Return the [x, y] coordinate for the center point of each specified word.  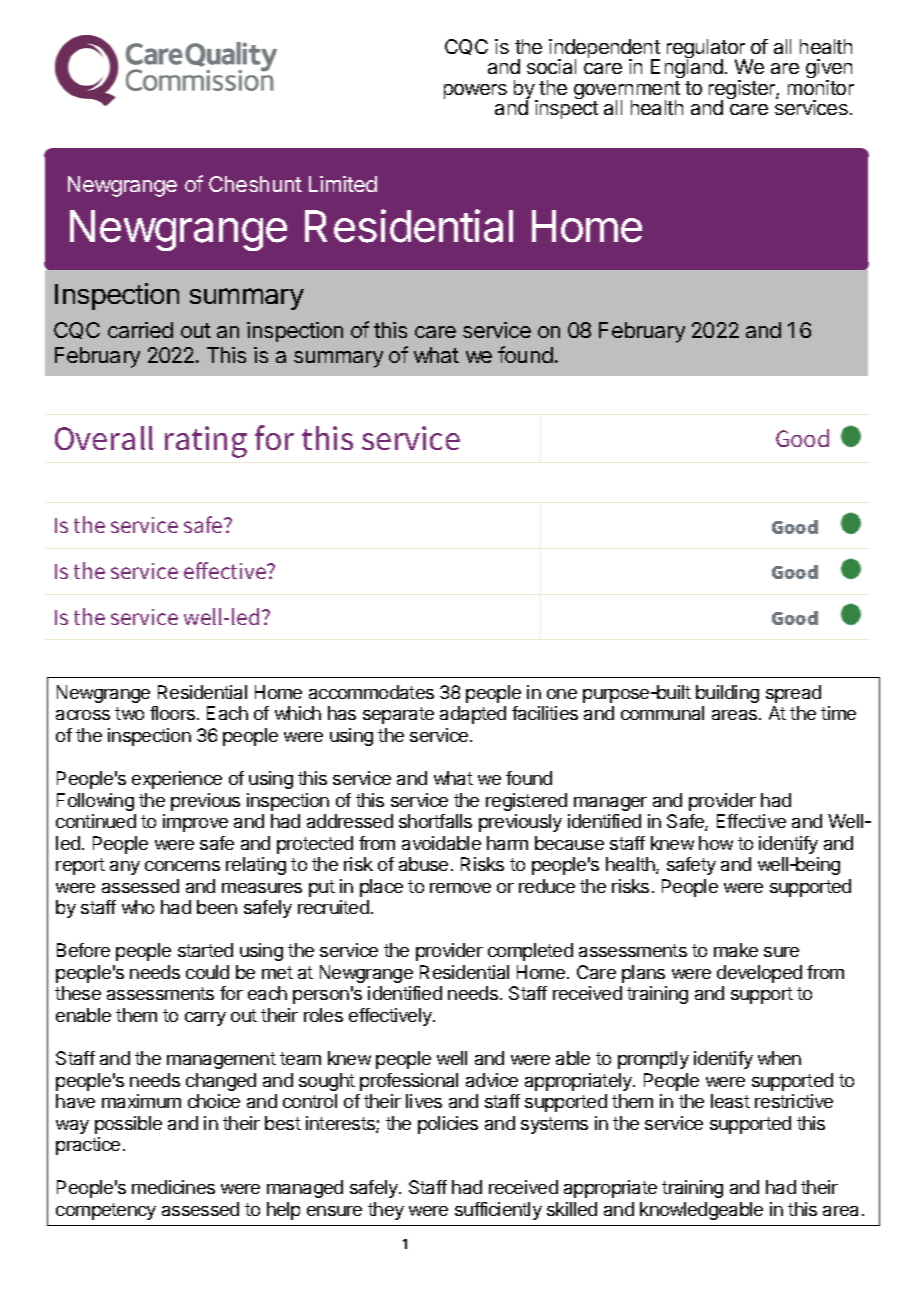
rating [206, 442]
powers [475, 91]
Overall [104, 438]
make [736, 950]
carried [140, 330]
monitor [821, 87]
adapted [473, 715]
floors [172, 713]
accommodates [371, 692]
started [205, 950]
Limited [343, 184]
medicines [173, 1187]
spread [793, 694]
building [727, 694]
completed [530, 952]
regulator [706, 50]
